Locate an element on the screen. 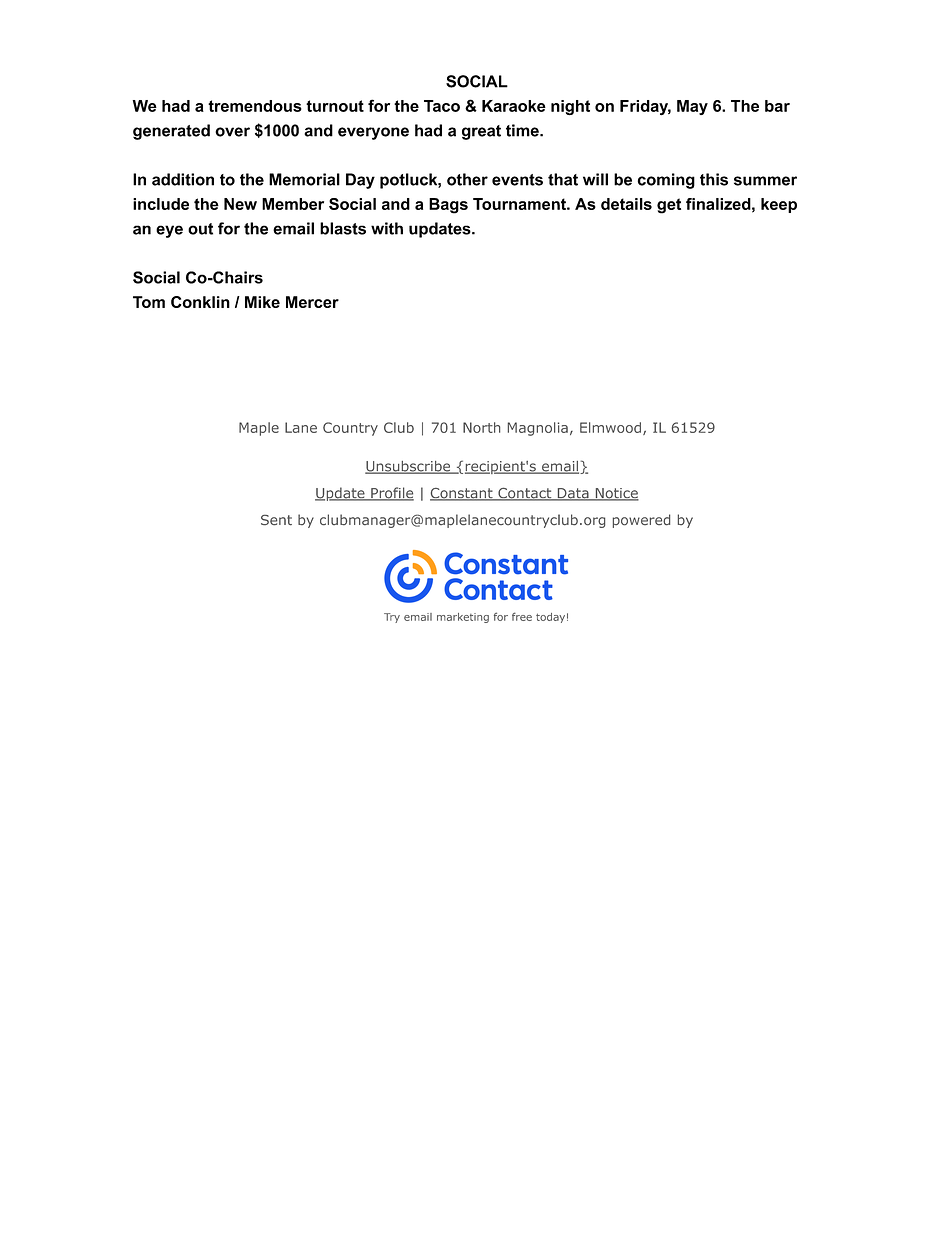  Constant is located at coordinates (462, 494).
